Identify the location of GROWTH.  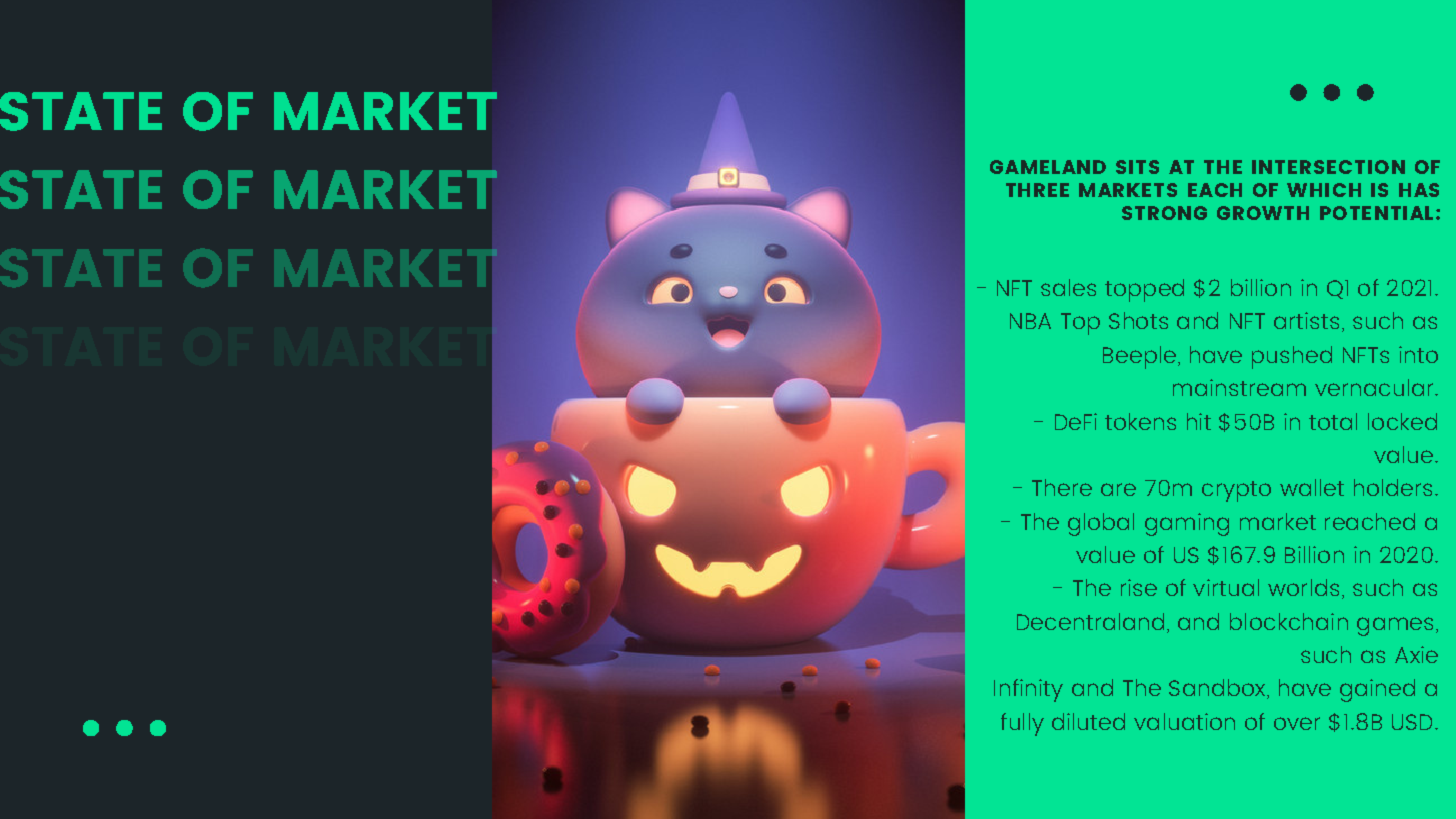
(1263, 213).
